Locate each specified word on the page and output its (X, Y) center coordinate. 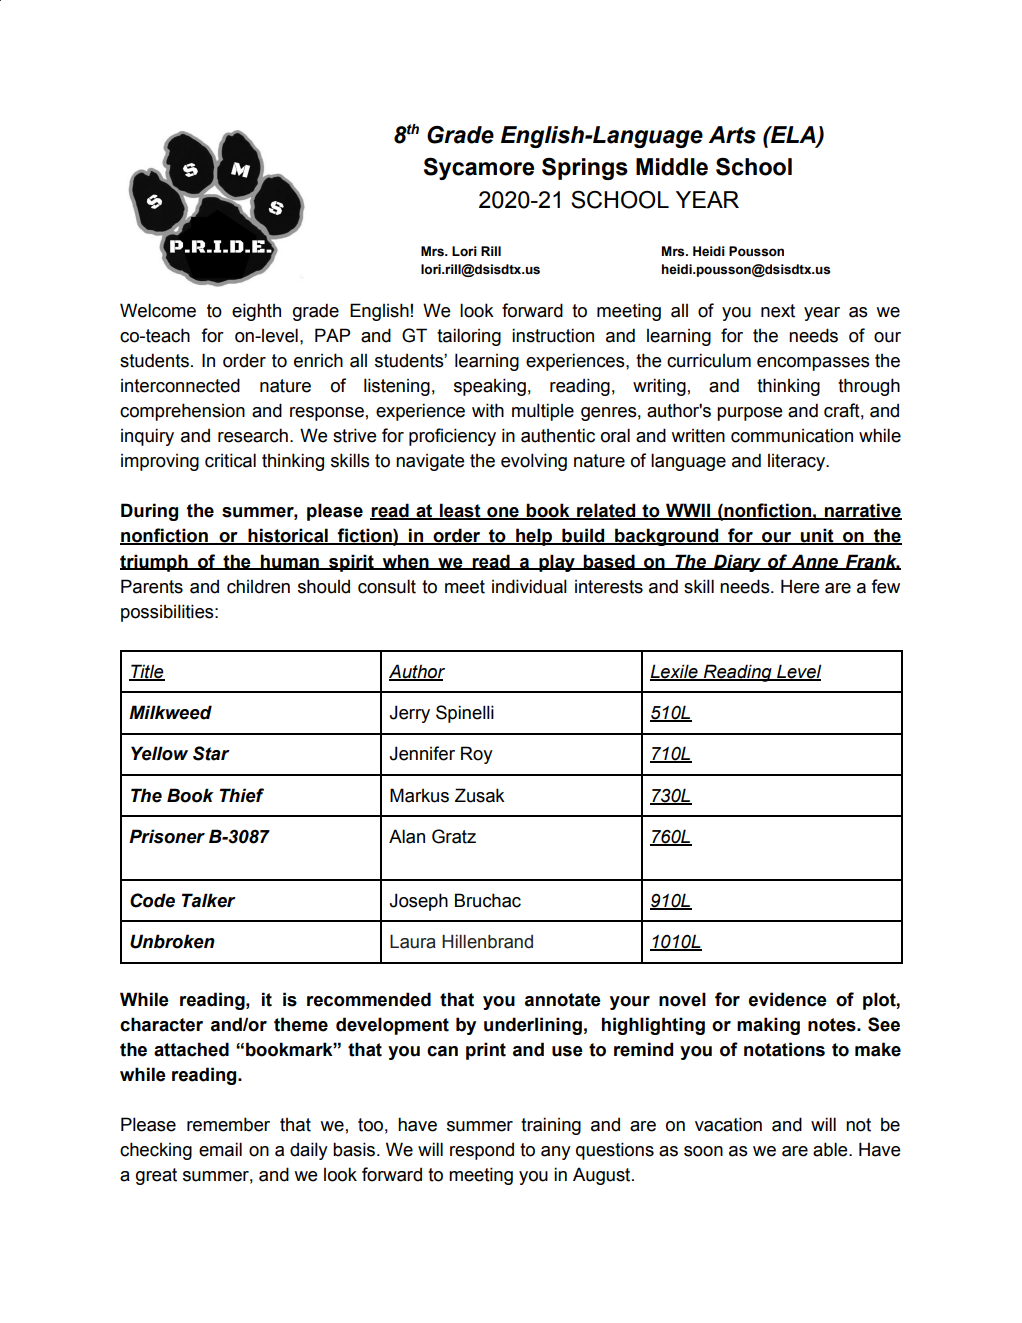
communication (792, 435)
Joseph (419, 902)
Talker (209, 900)
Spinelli (465, 714)
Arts (732, 135)
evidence (788, 999)
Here (800, 586)
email (220, 1149)
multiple (543, 412)
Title (147, 672)
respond (482, 1151)
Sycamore (479, 169)
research (253, 435)
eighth (256, 312)
